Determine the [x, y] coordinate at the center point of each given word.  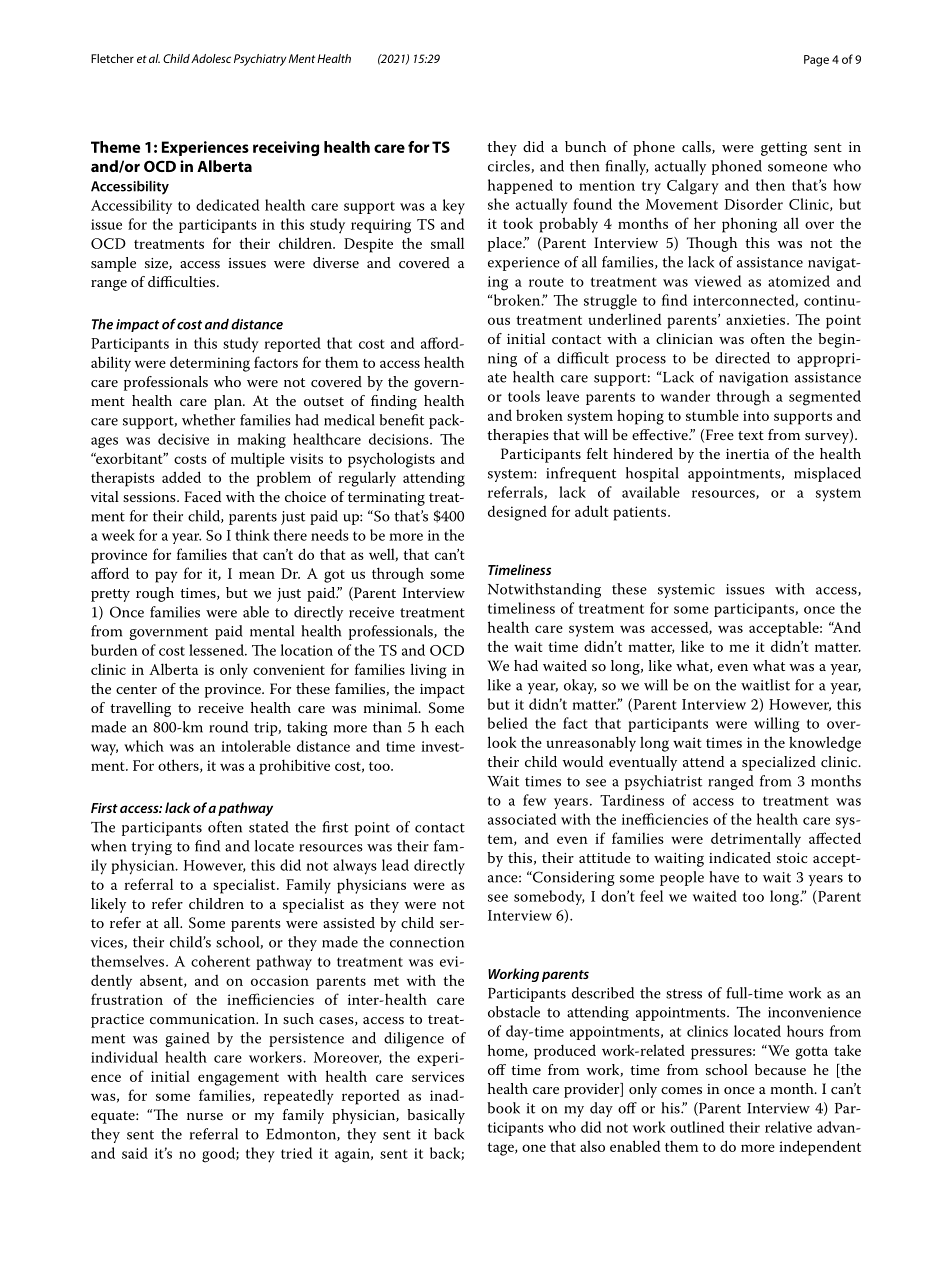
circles [510, 166]
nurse [205, 1116]
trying [151, 848]
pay [166, 577]
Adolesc [211, 58]
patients [641, 513]
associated [522, 819]
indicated [740, 857]
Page [816, 61]
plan [229, 402]
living [429, 671]
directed [742, 358]
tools [524, 396]
